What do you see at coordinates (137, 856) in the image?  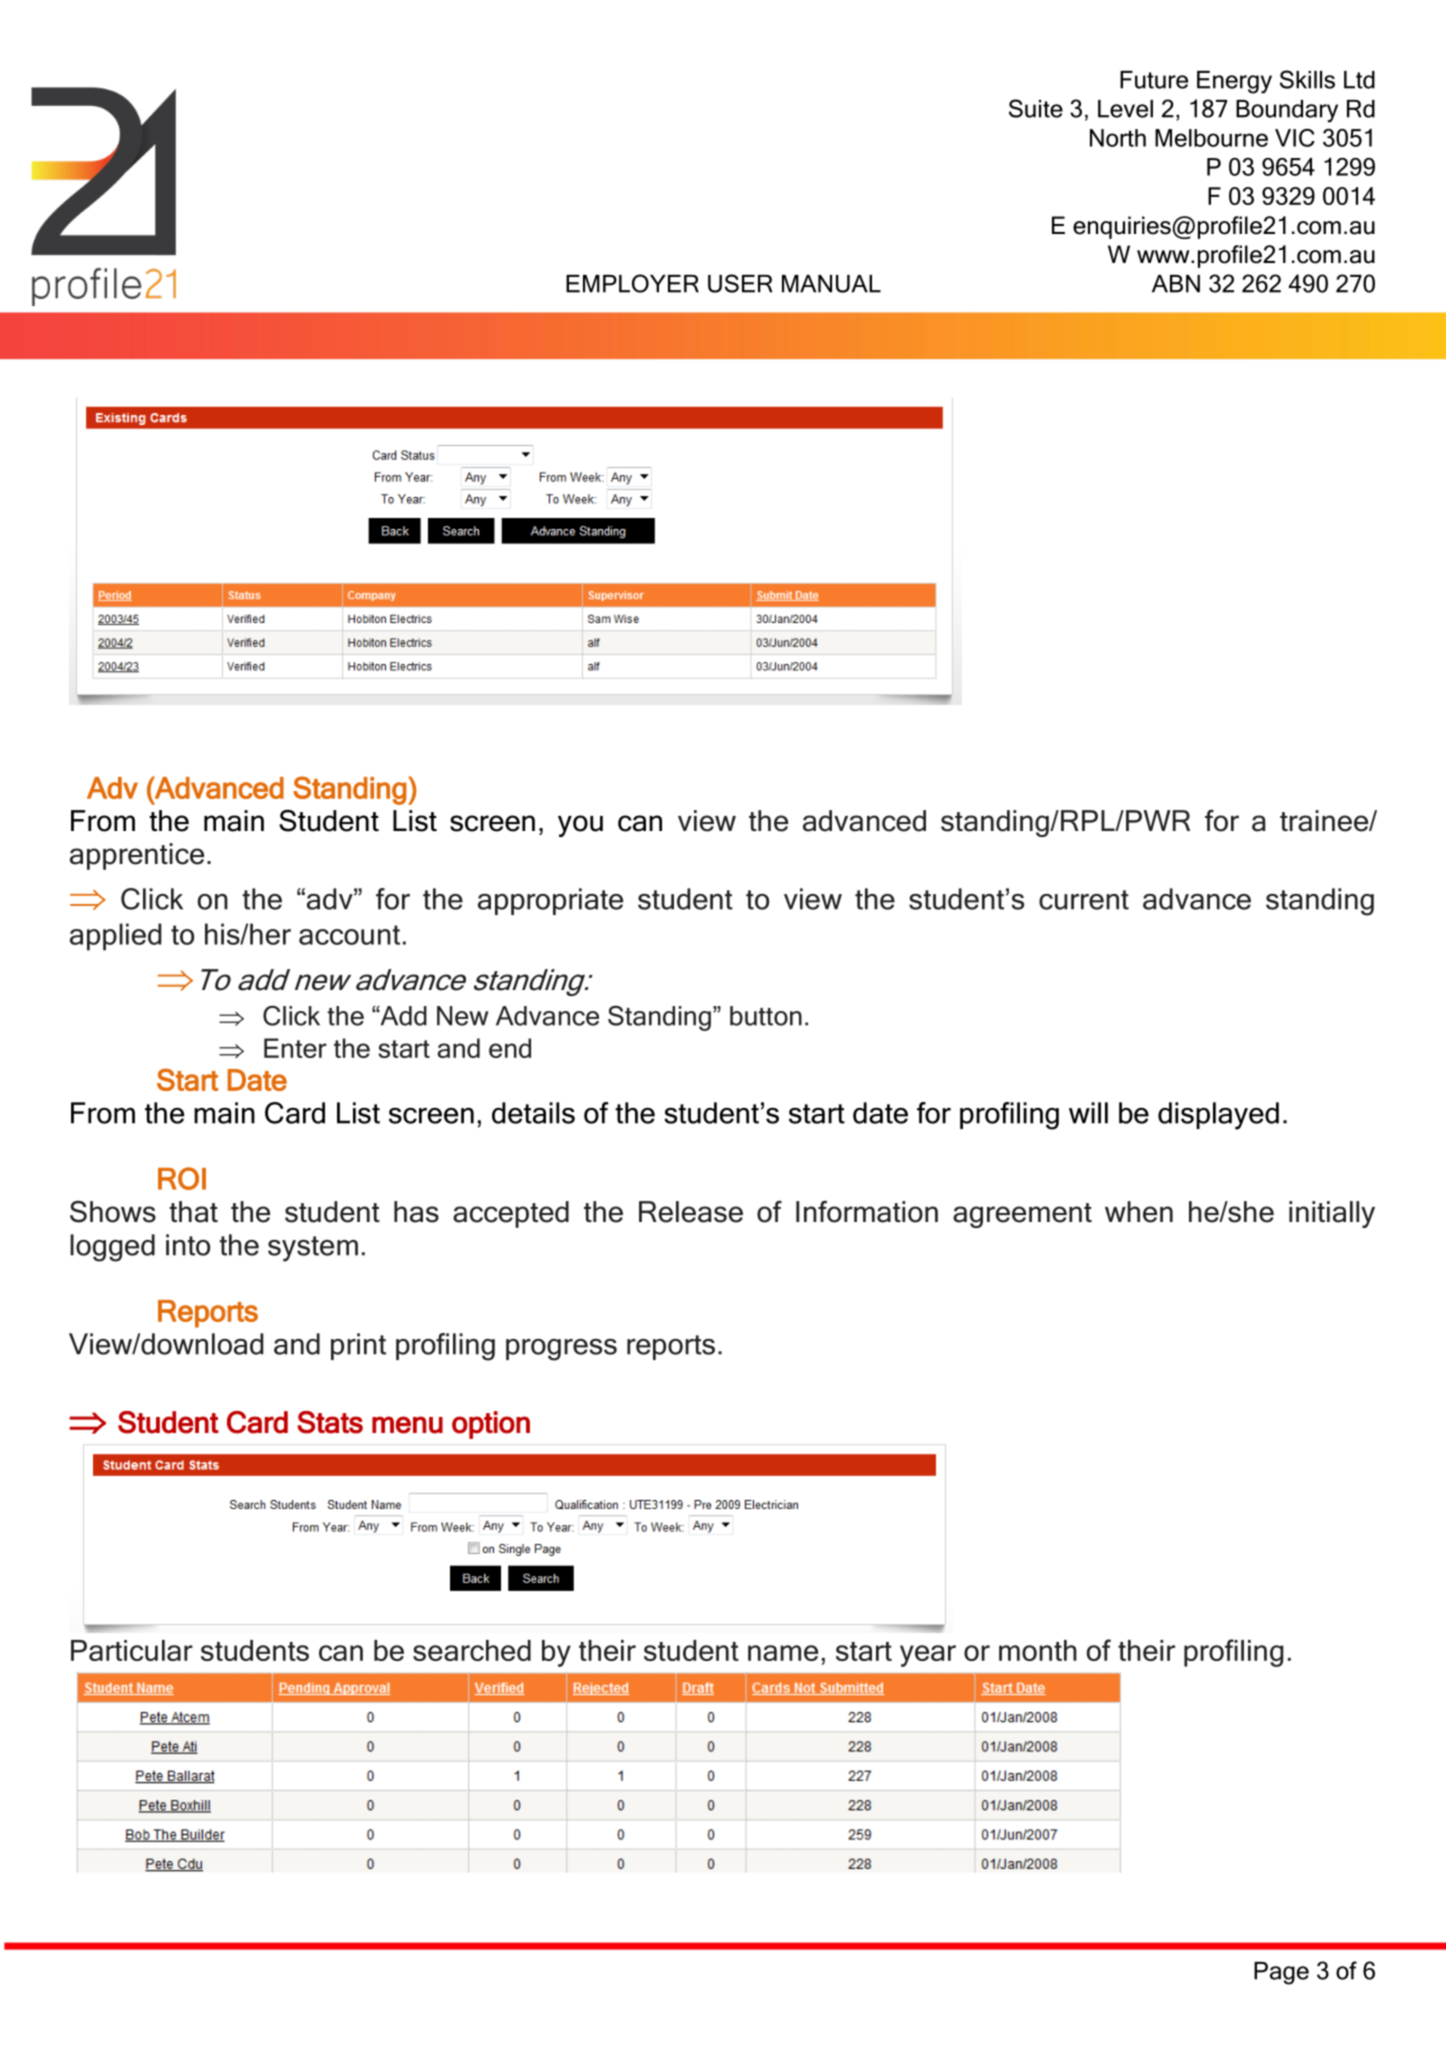 I see `apprentice` at bounding box center [137, 856].
